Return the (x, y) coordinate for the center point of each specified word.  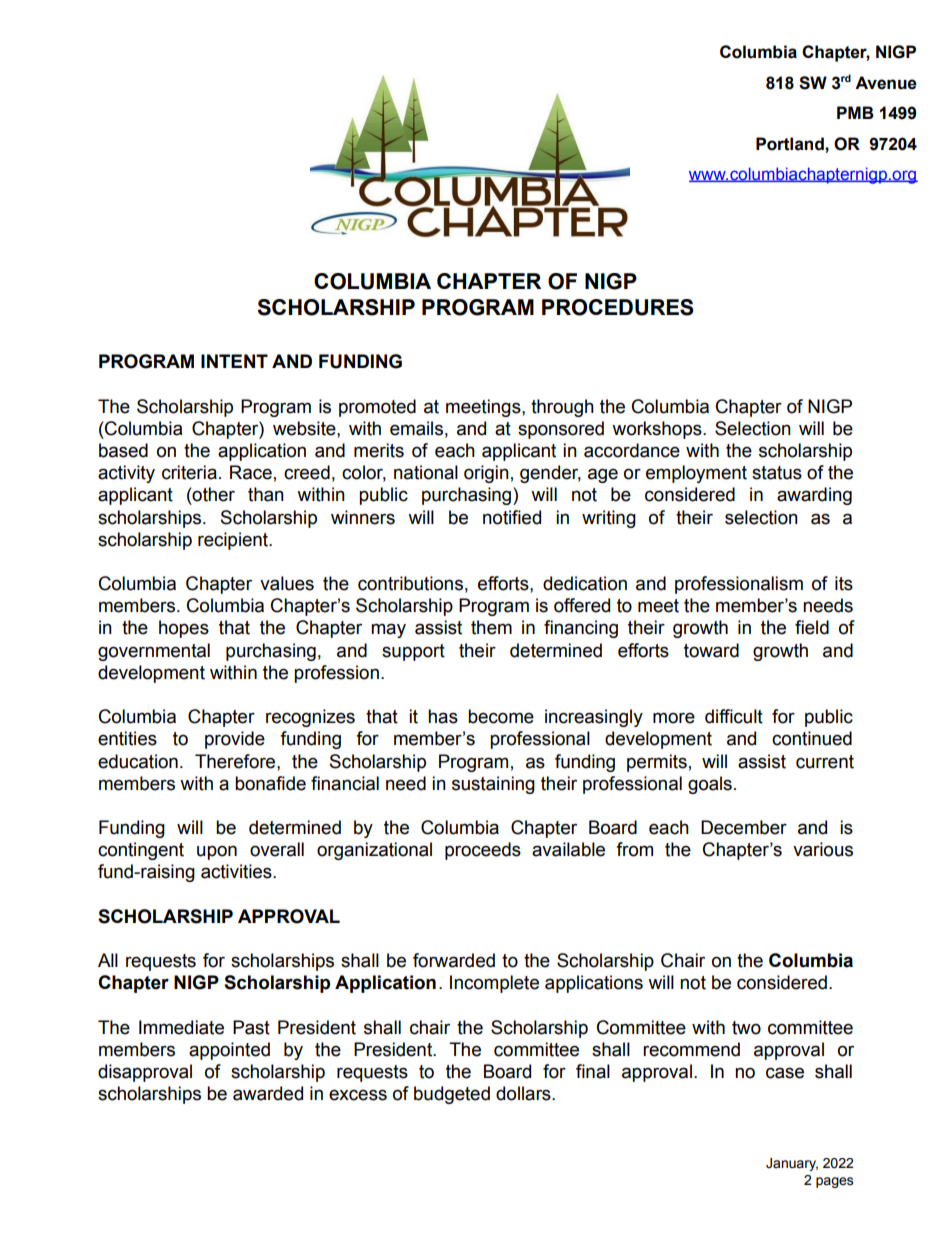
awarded (268, 1093)
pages (834, 1182)
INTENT (234, 361)
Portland (791, 144)
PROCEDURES (618, 307)
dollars (524, 1093)
